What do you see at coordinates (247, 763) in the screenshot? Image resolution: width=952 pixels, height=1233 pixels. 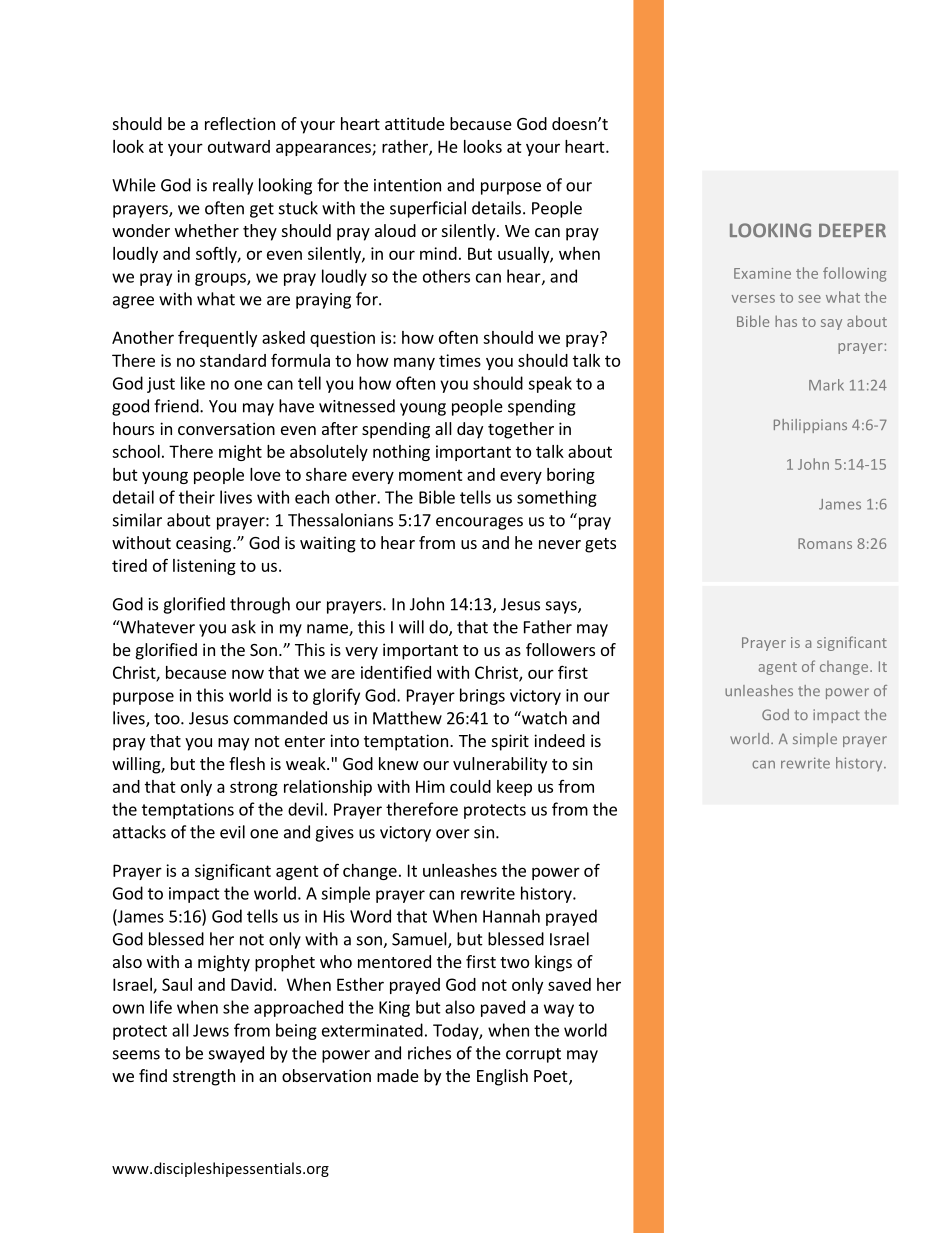 I see `flesh` at bounding box center [247, 763].
